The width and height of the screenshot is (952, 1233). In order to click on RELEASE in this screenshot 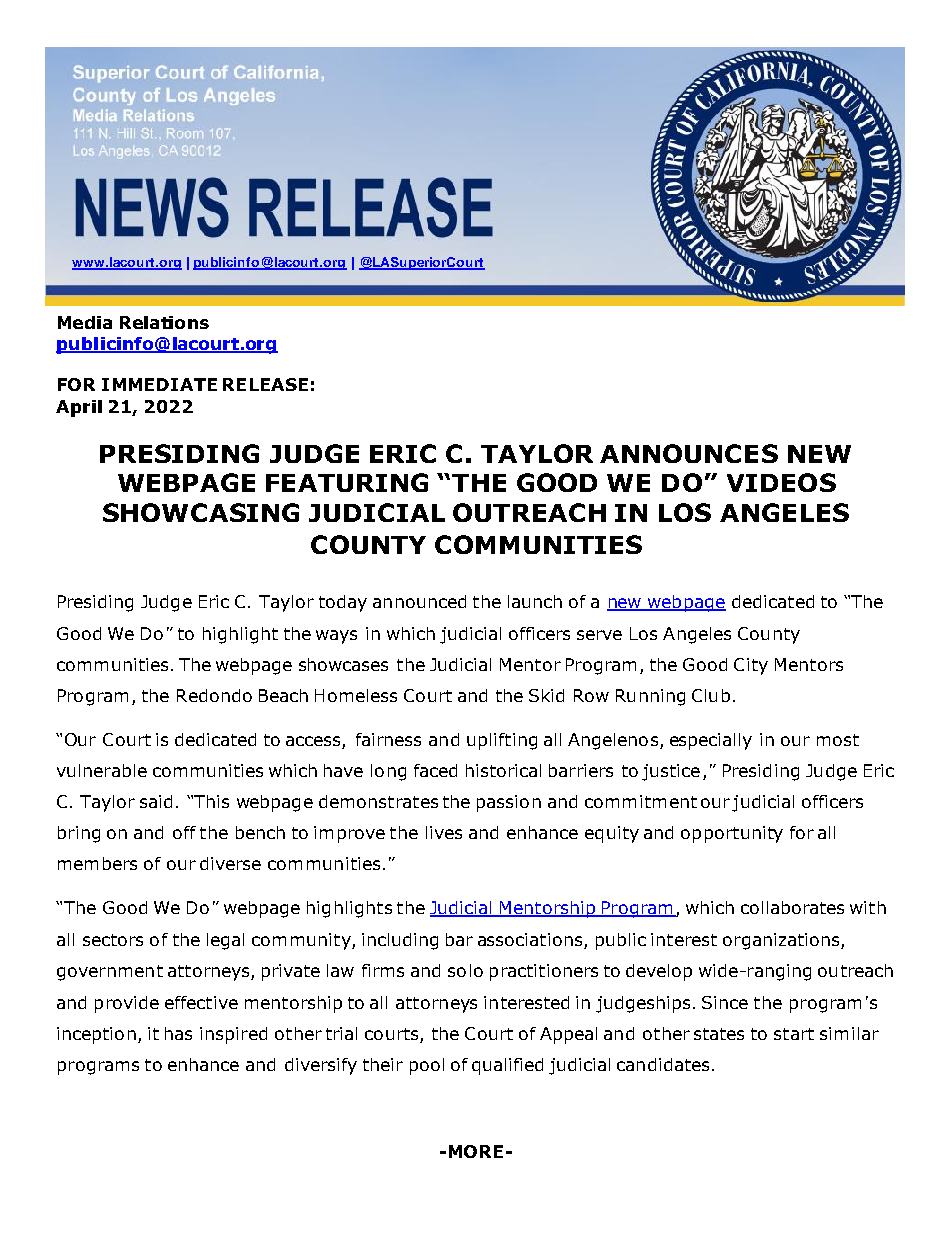, I will do `click(265, 384)`.
